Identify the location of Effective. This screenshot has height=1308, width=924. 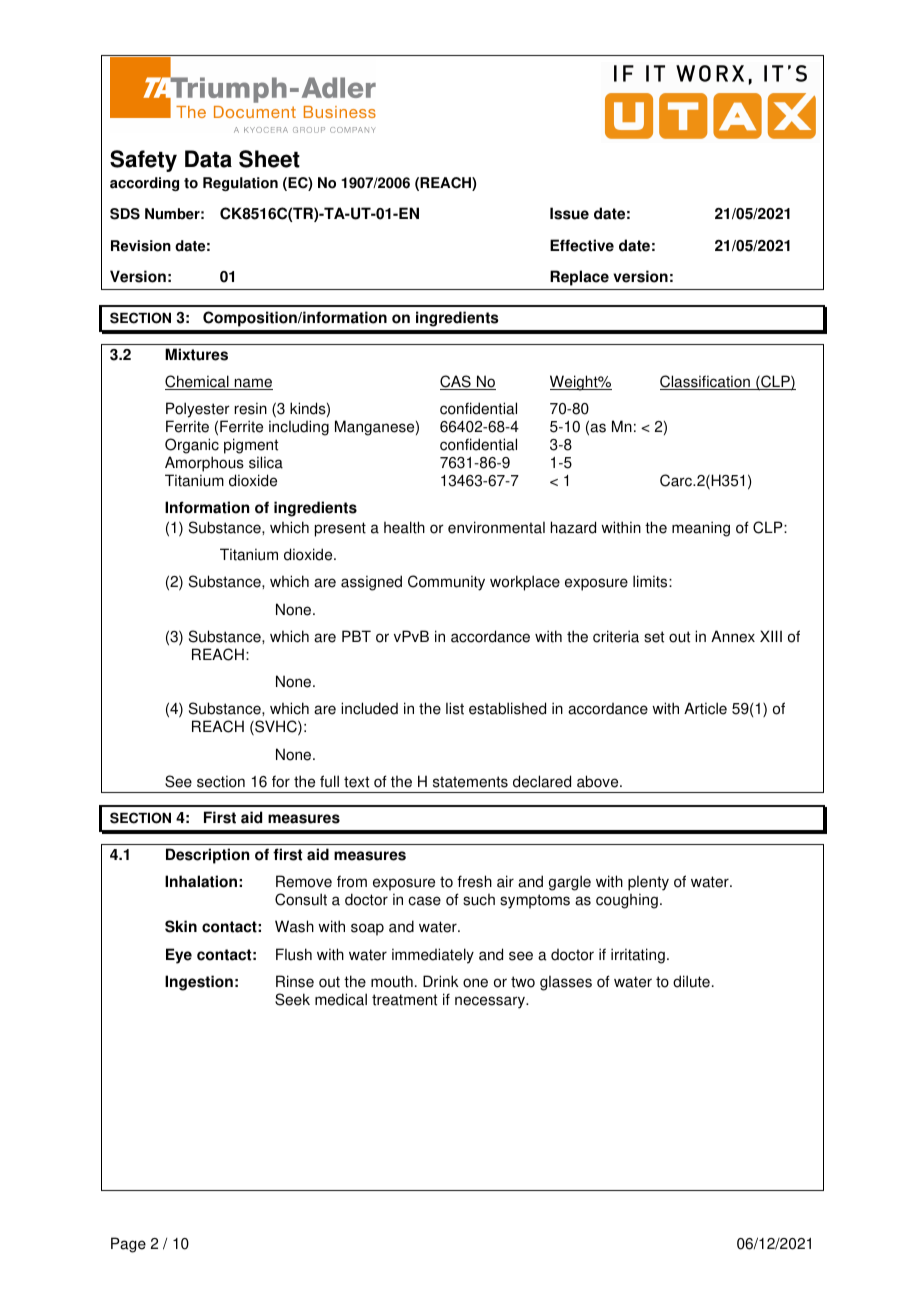
(582, 245).
